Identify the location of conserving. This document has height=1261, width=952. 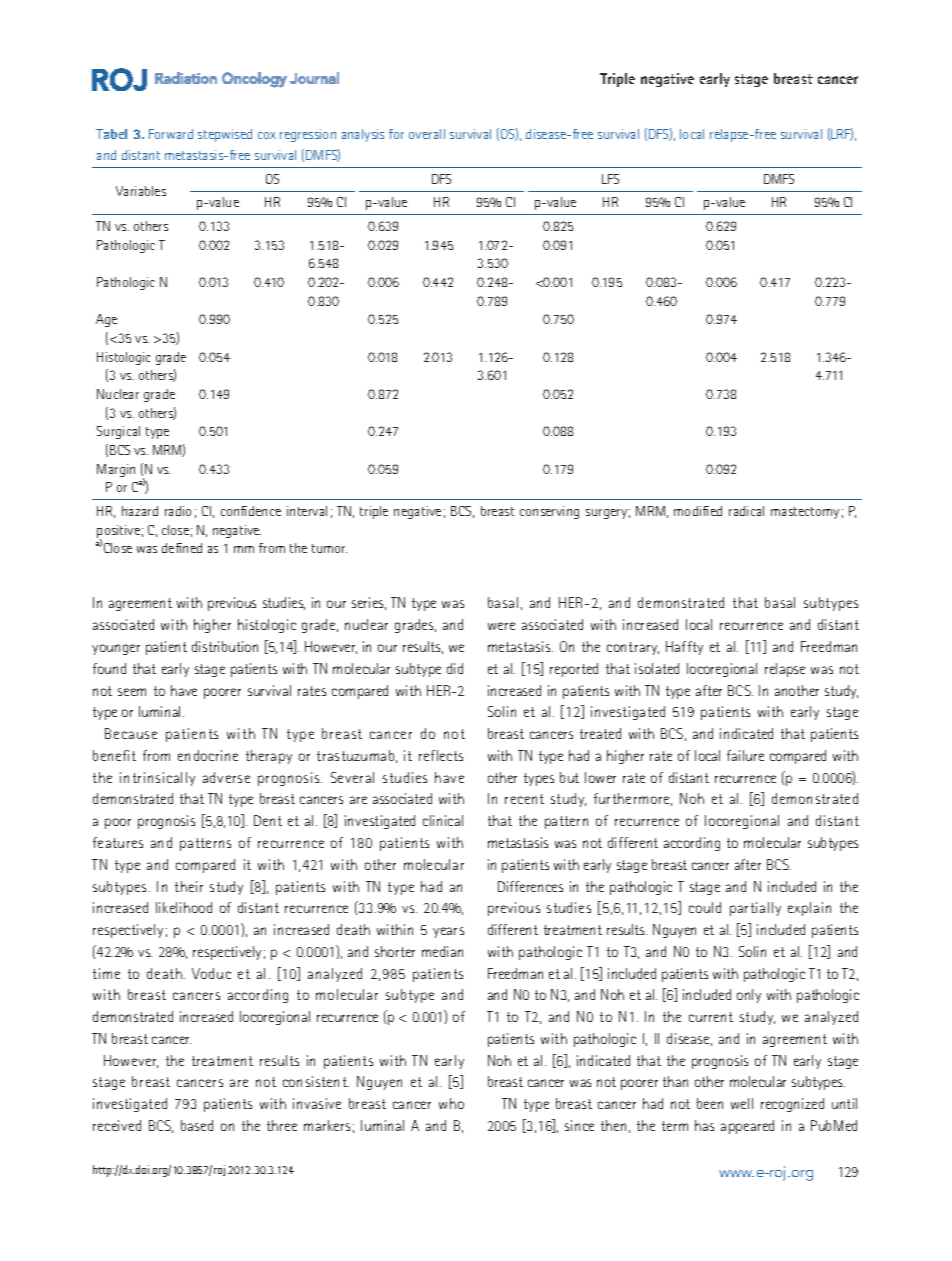
(549, 512).
